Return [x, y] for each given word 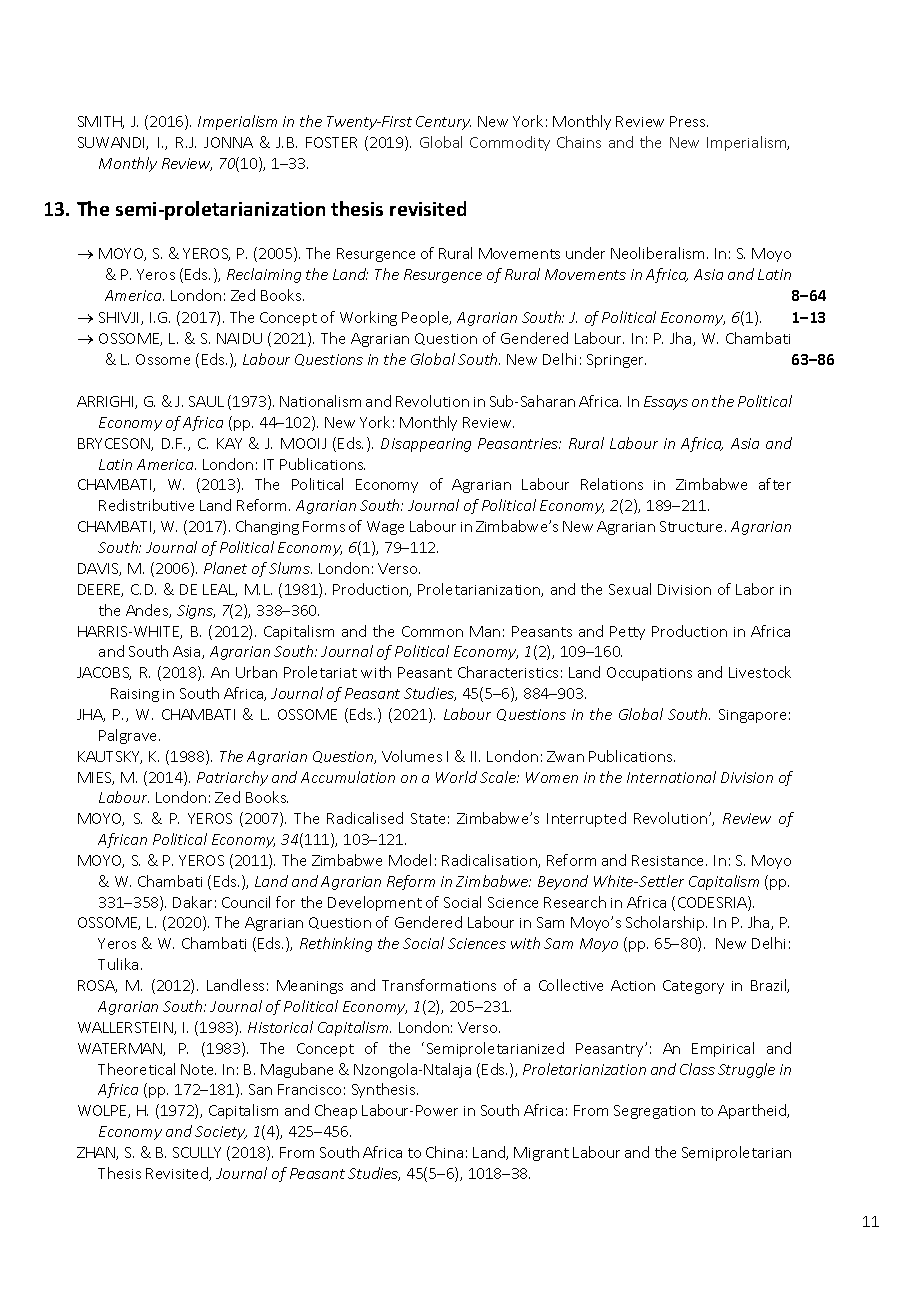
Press [689, 121]
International [671, 777]
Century [443, 123]
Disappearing [426, 445]
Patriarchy [232, 778]
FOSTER [331, 142]
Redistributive [146, 505]
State [428, 818]
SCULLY [197, 1152]
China [444, 1152]
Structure [693, 526]
